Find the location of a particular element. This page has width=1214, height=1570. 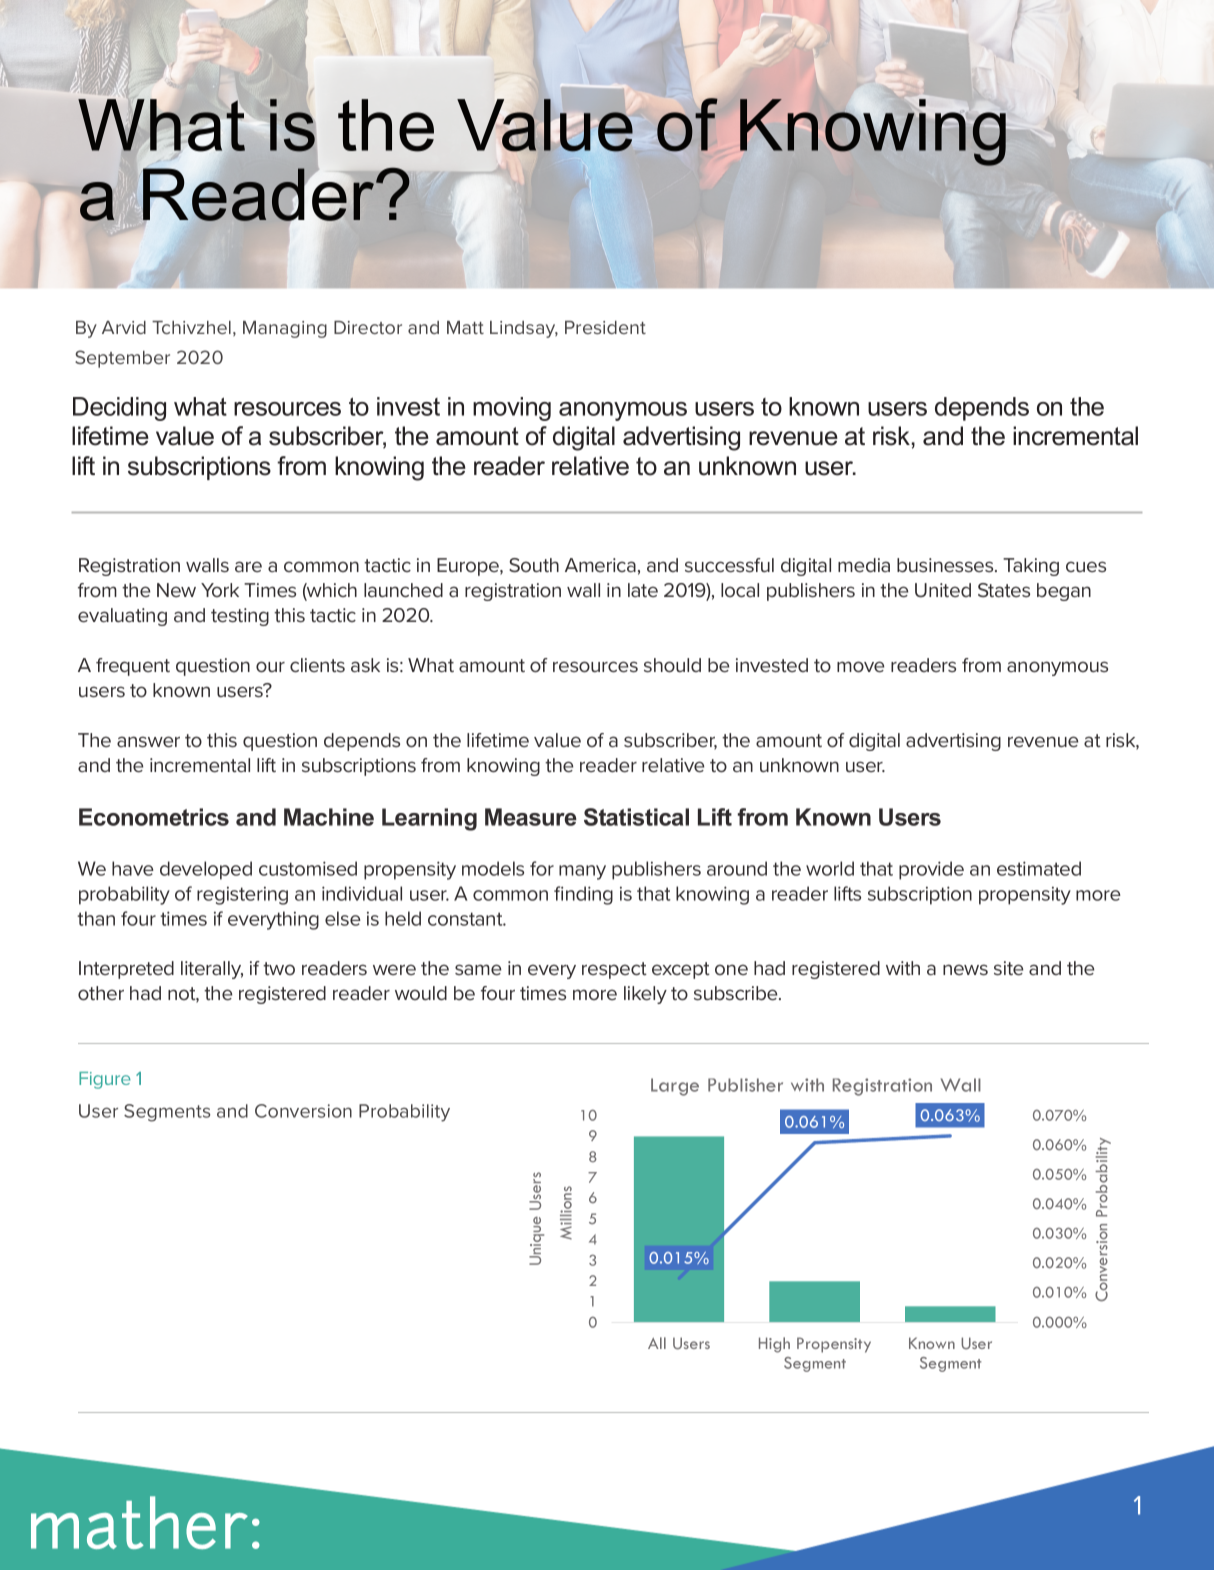

President is located at coordinates (605, 327).
